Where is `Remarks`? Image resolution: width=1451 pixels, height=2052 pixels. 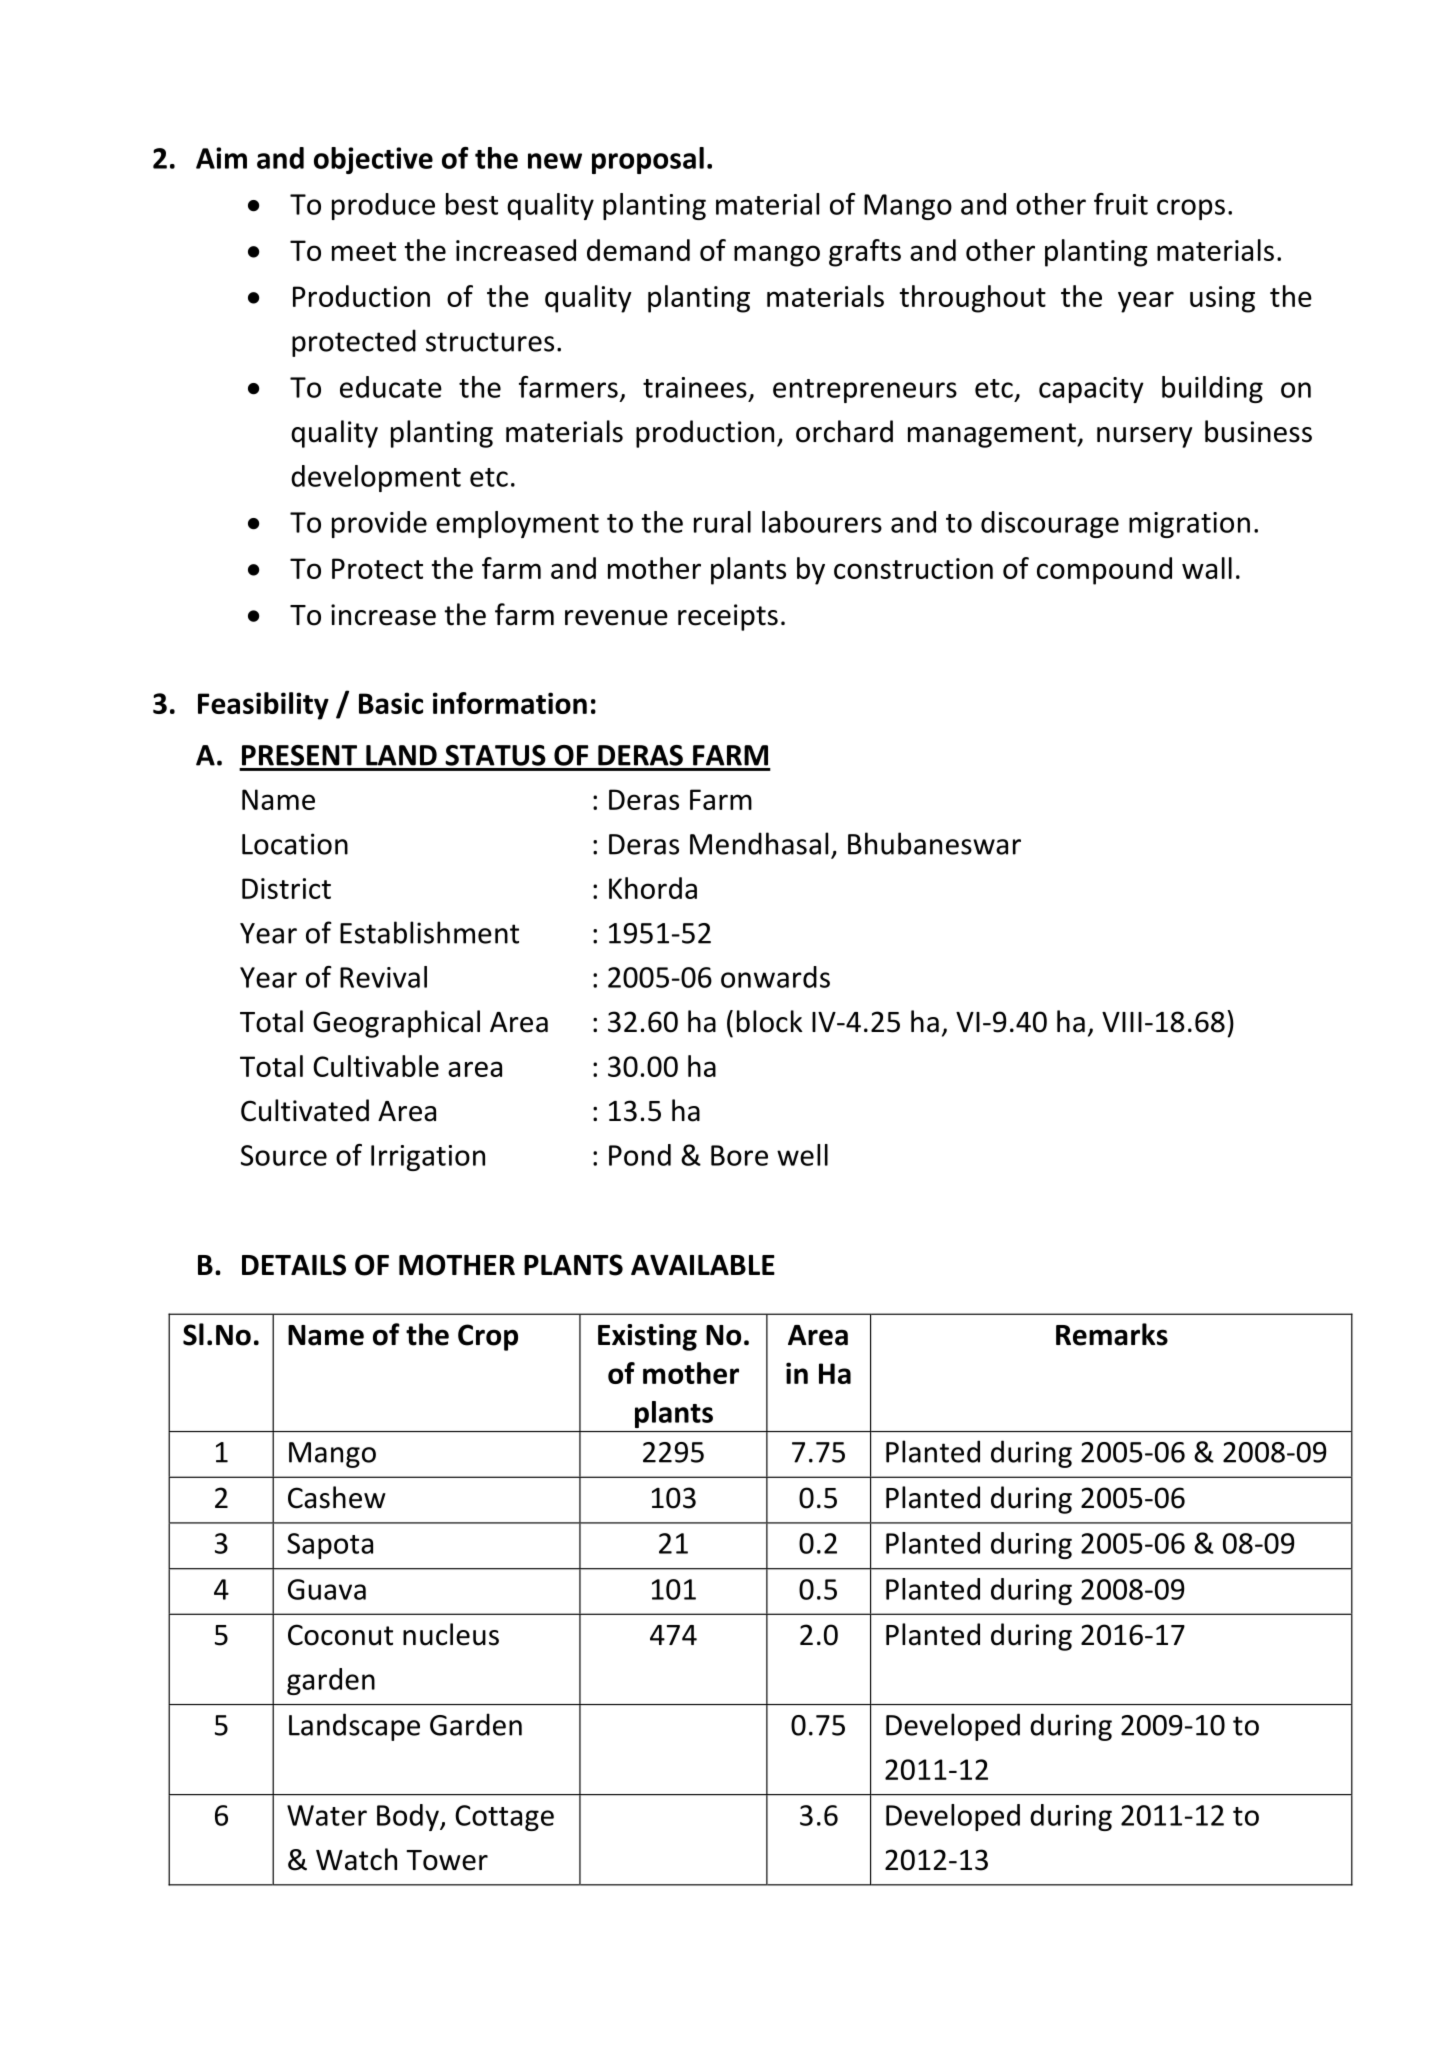 Remarks is located at coordinates (1112, 1334).
